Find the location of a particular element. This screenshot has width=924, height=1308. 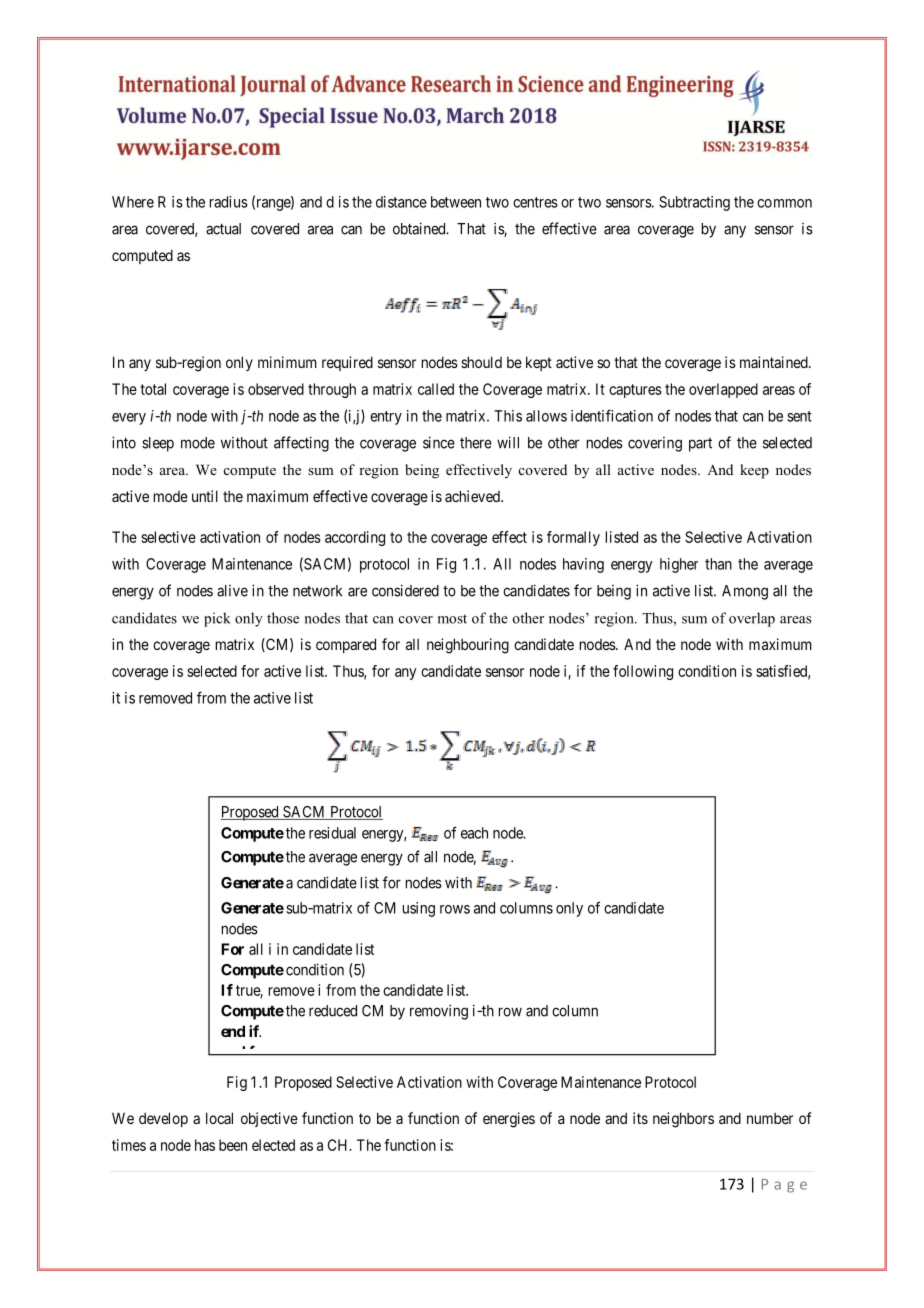

rows is located at coordinates (455, 909).
